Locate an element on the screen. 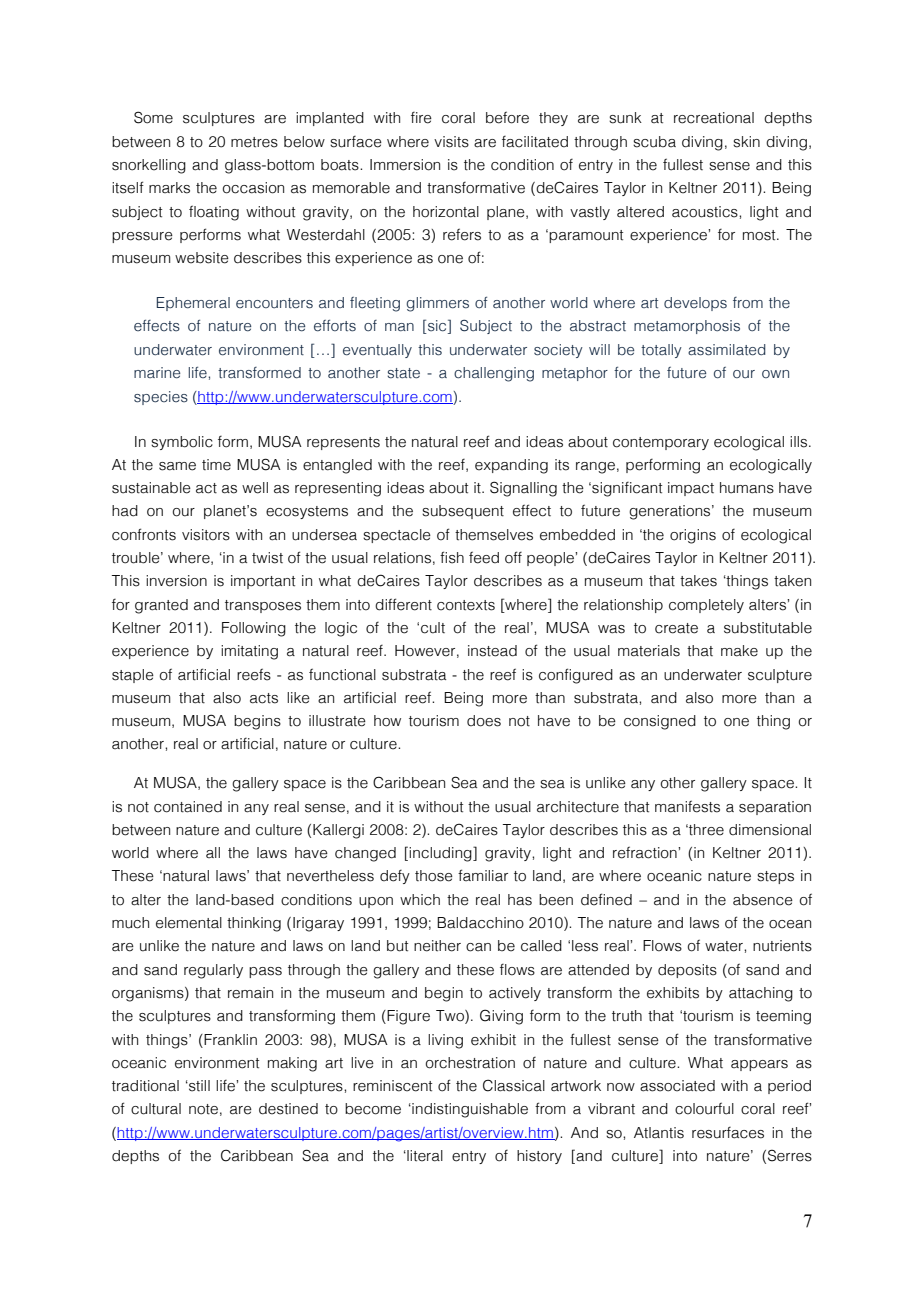  contained is located at coordinates (188, 807).
